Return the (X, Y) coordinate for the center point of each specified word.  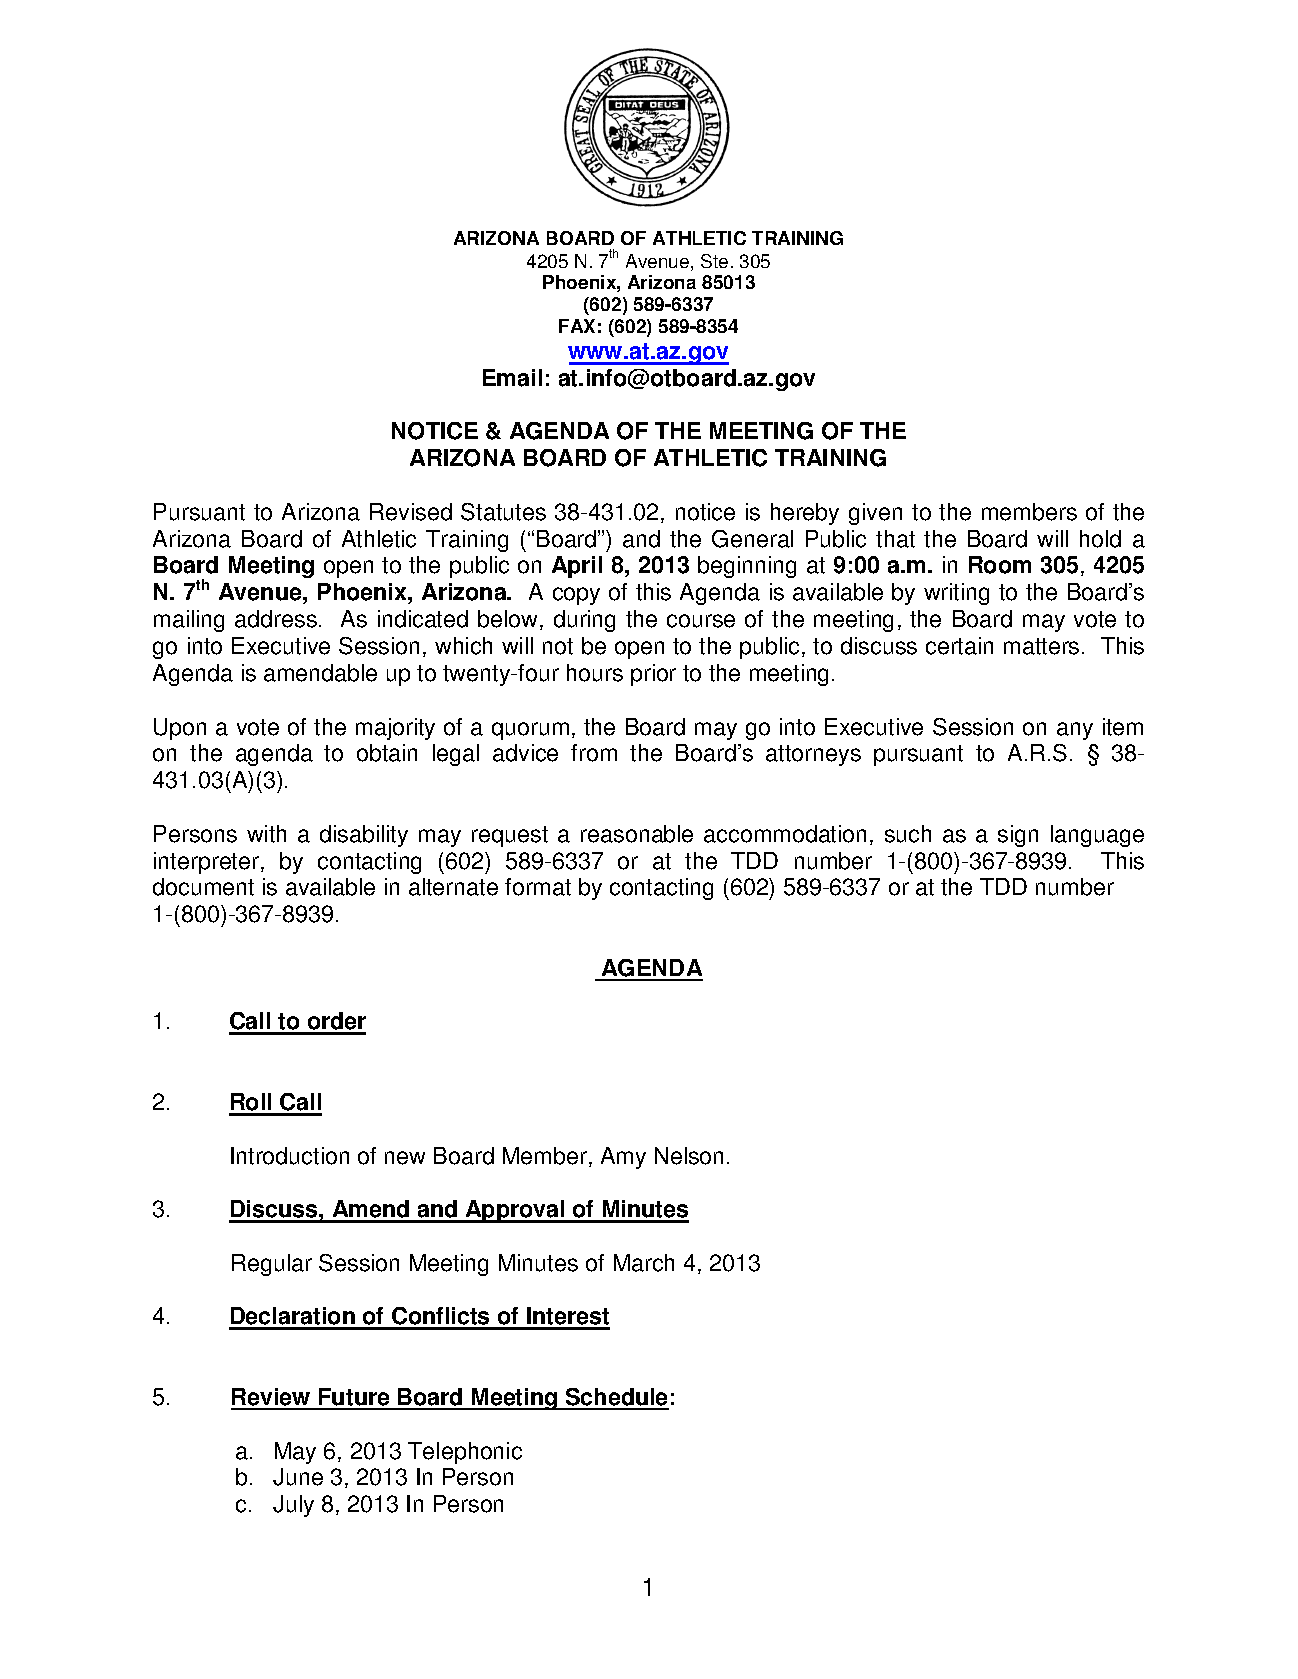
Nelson (689, 1156)
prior (653, 675)
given (875, 514)
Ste (714, 261)
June (298, 1477)
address (277, 619)
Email (512, 378)
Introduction (290, 1156)
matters (1041, 646)
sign (1018, 836)
